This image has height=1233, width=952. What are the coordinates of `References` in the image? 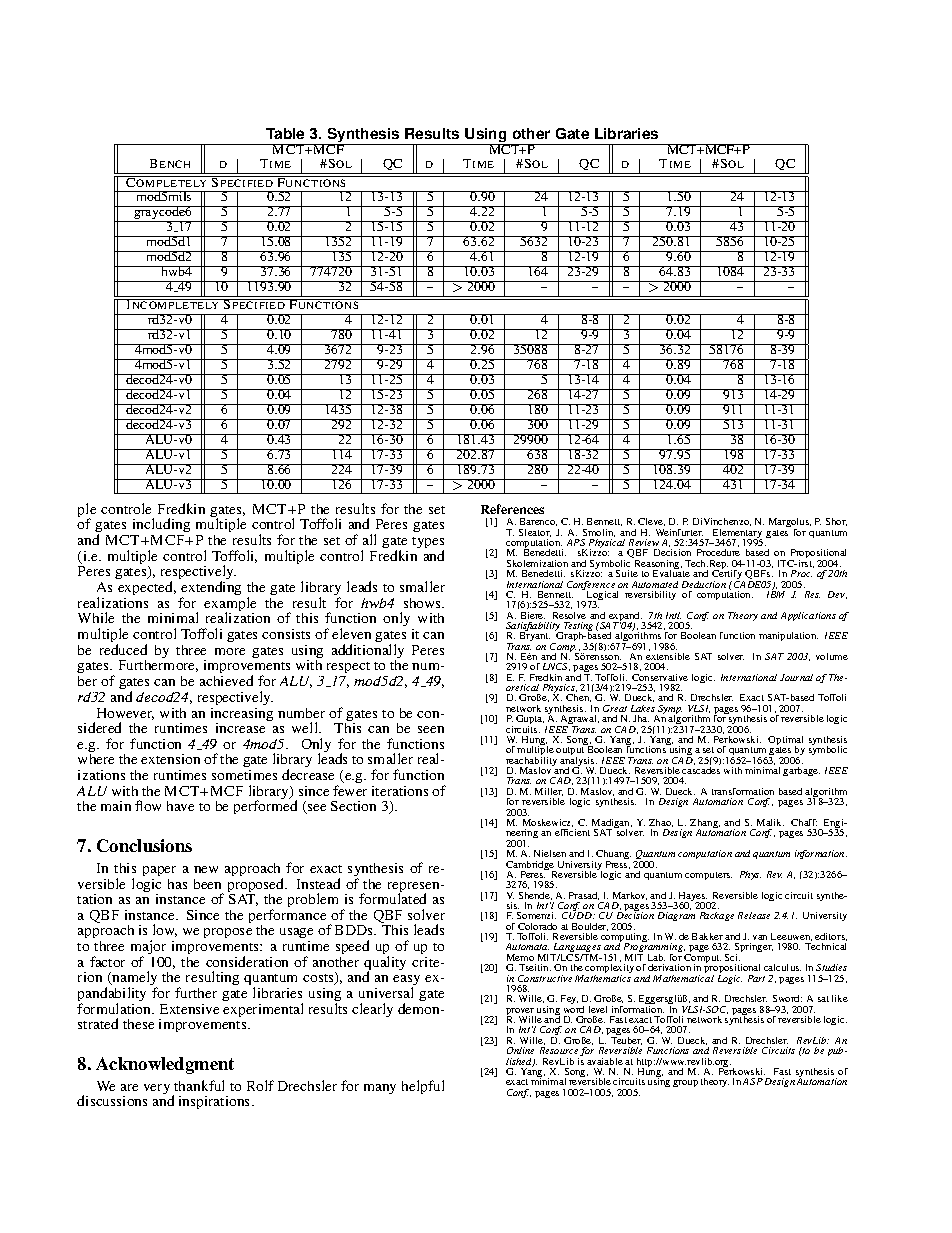 It's located at (512, 509).
